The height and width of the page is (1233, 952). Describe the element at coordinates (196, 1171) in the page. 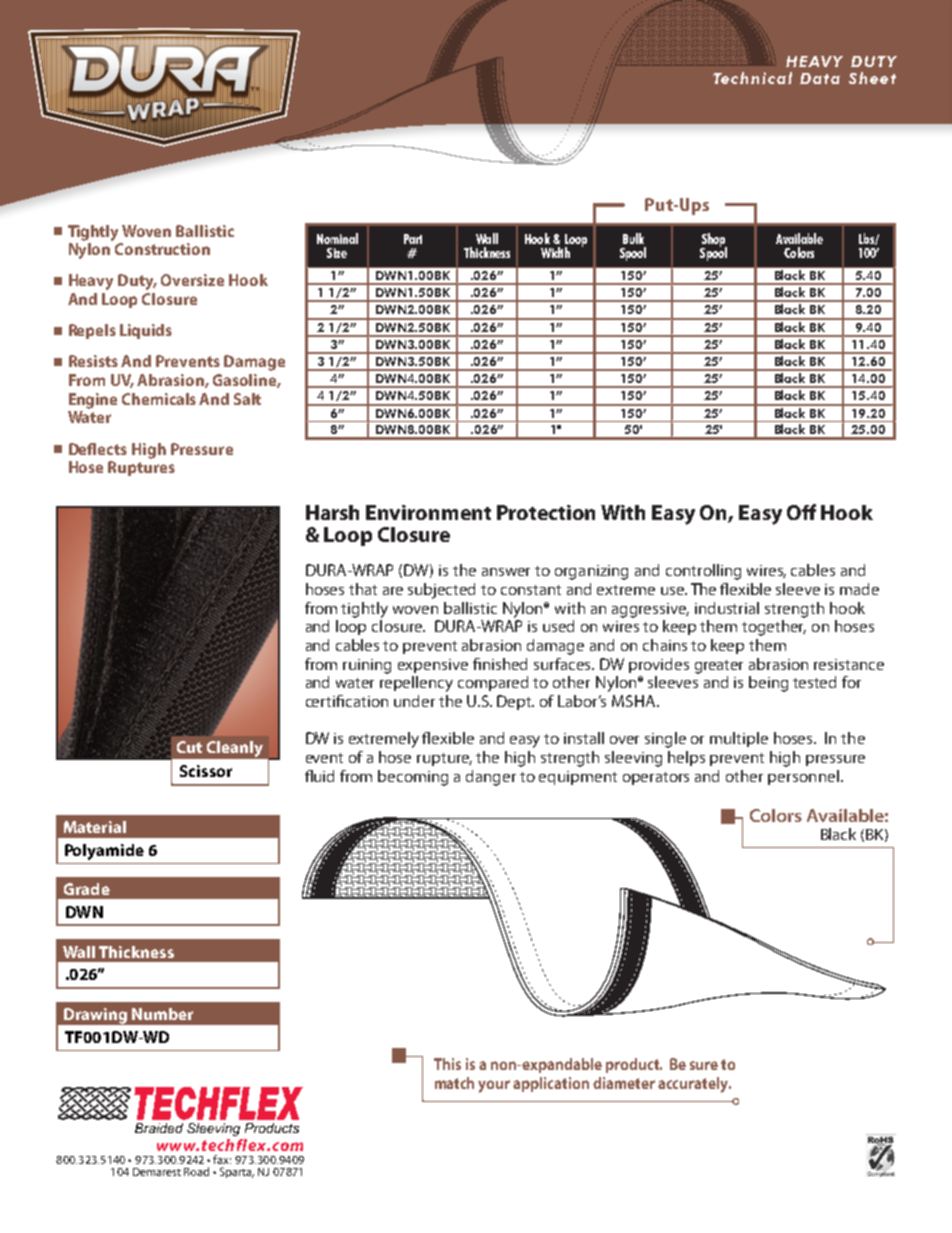

I see `Road` at that location.
